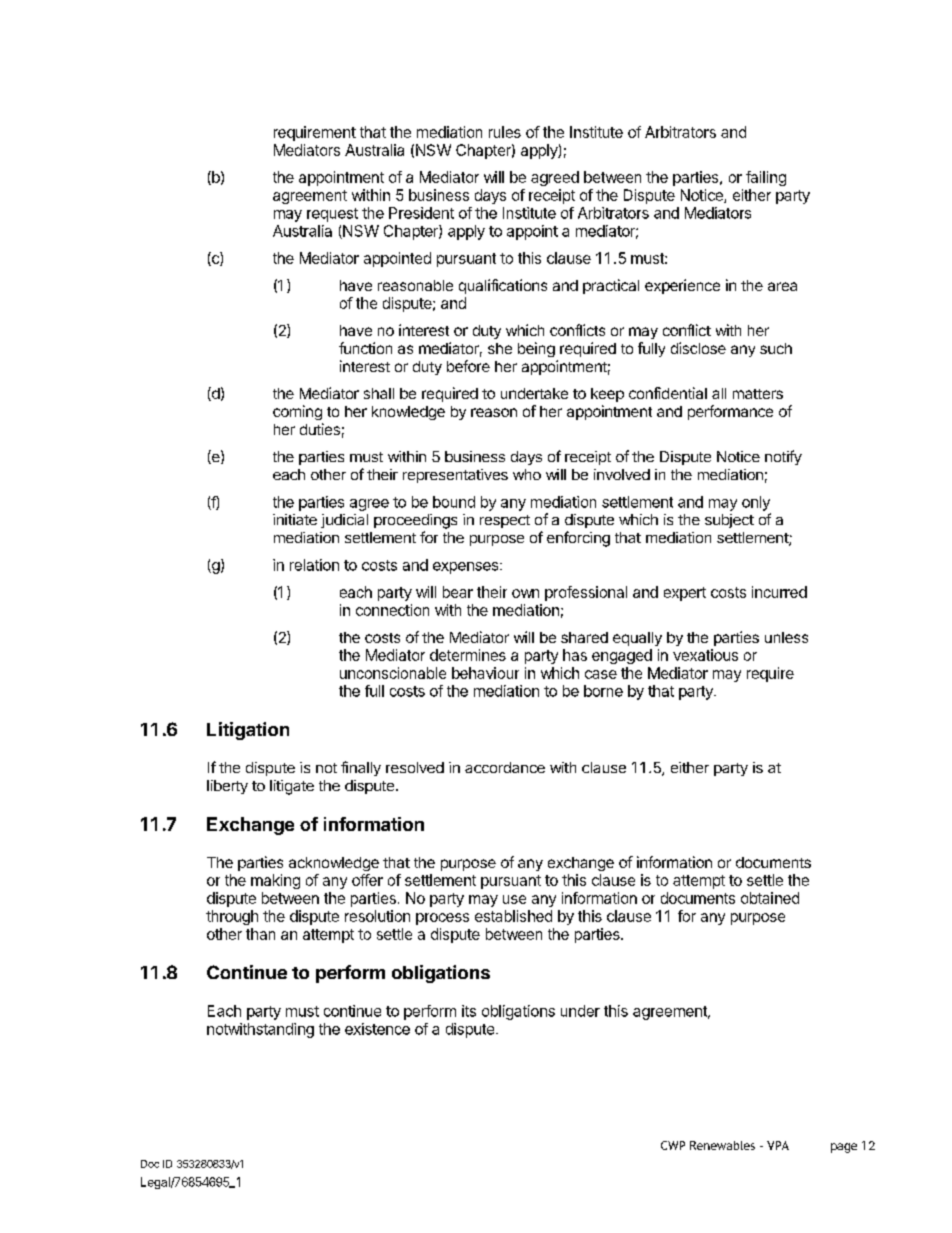  Describe the element at coordinates (377, 1029) in the screenshot. I see `existence` at that location.
